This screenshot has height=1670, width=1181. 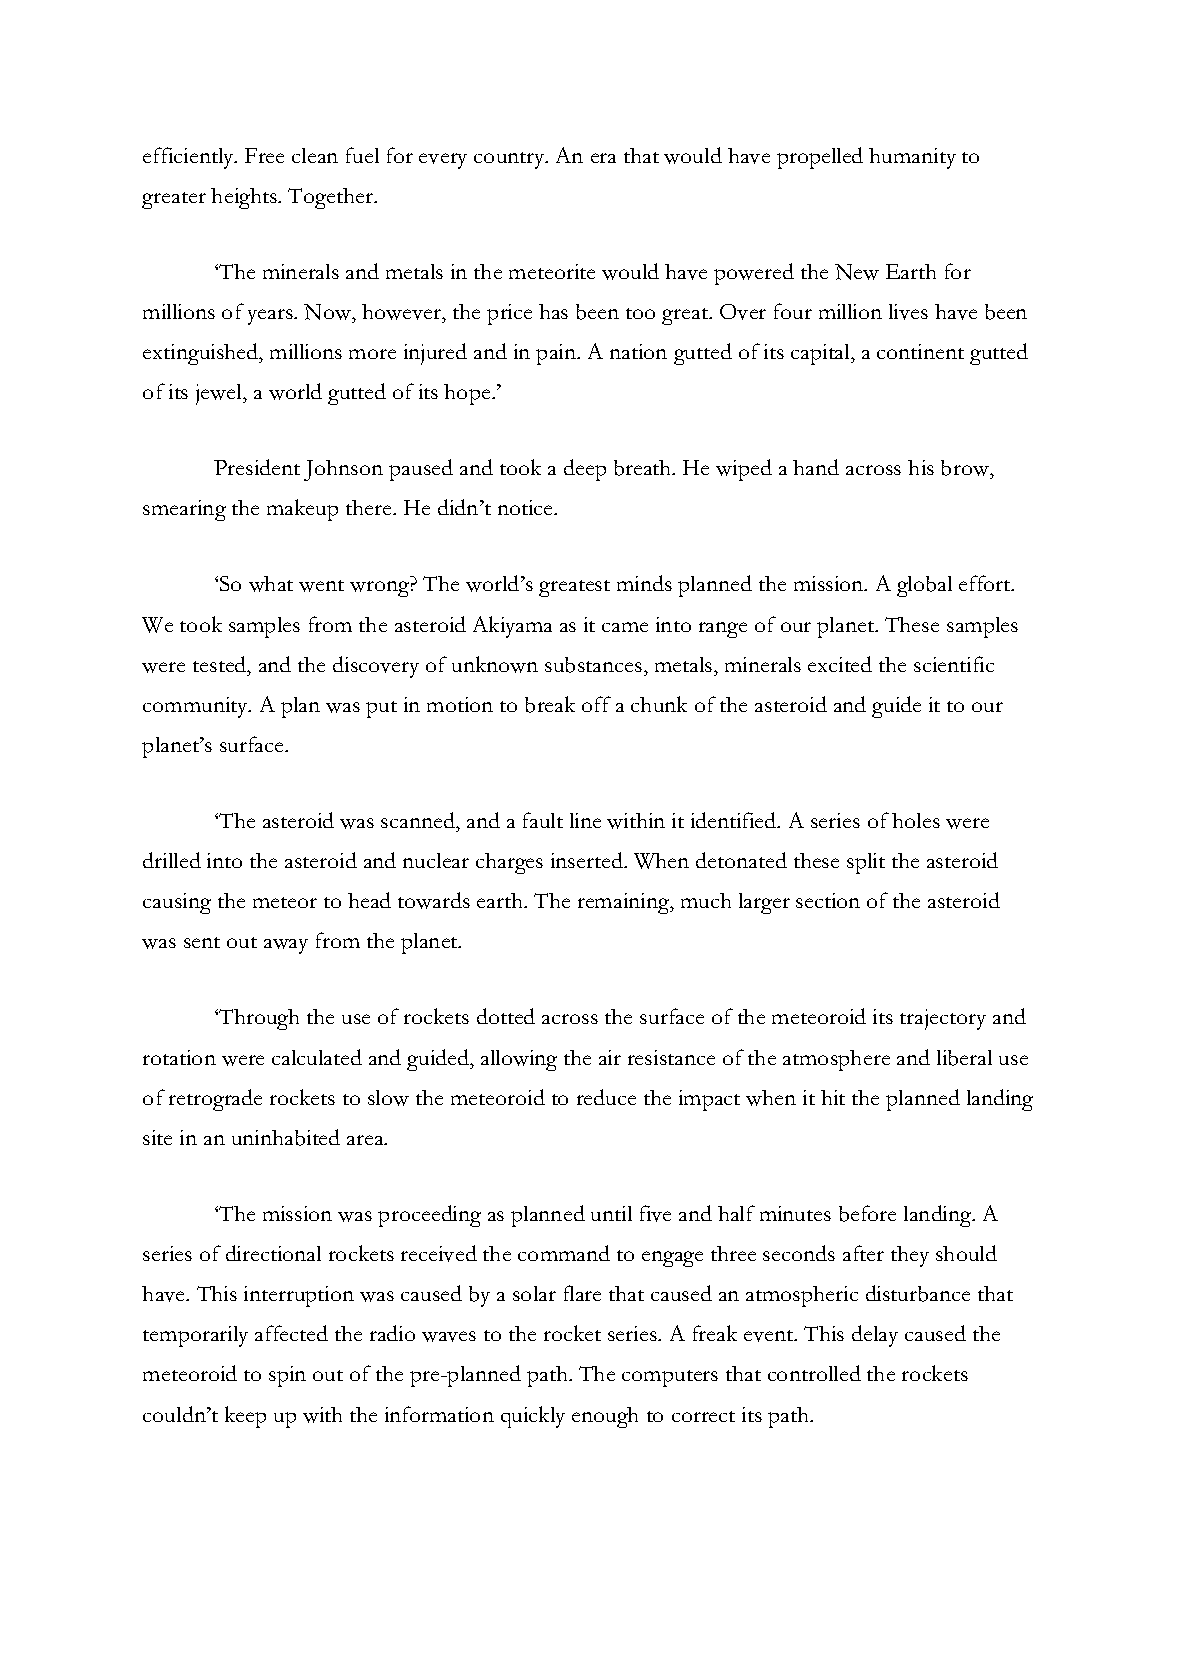 I want to click on humanity, so click(x=912, y=158).
